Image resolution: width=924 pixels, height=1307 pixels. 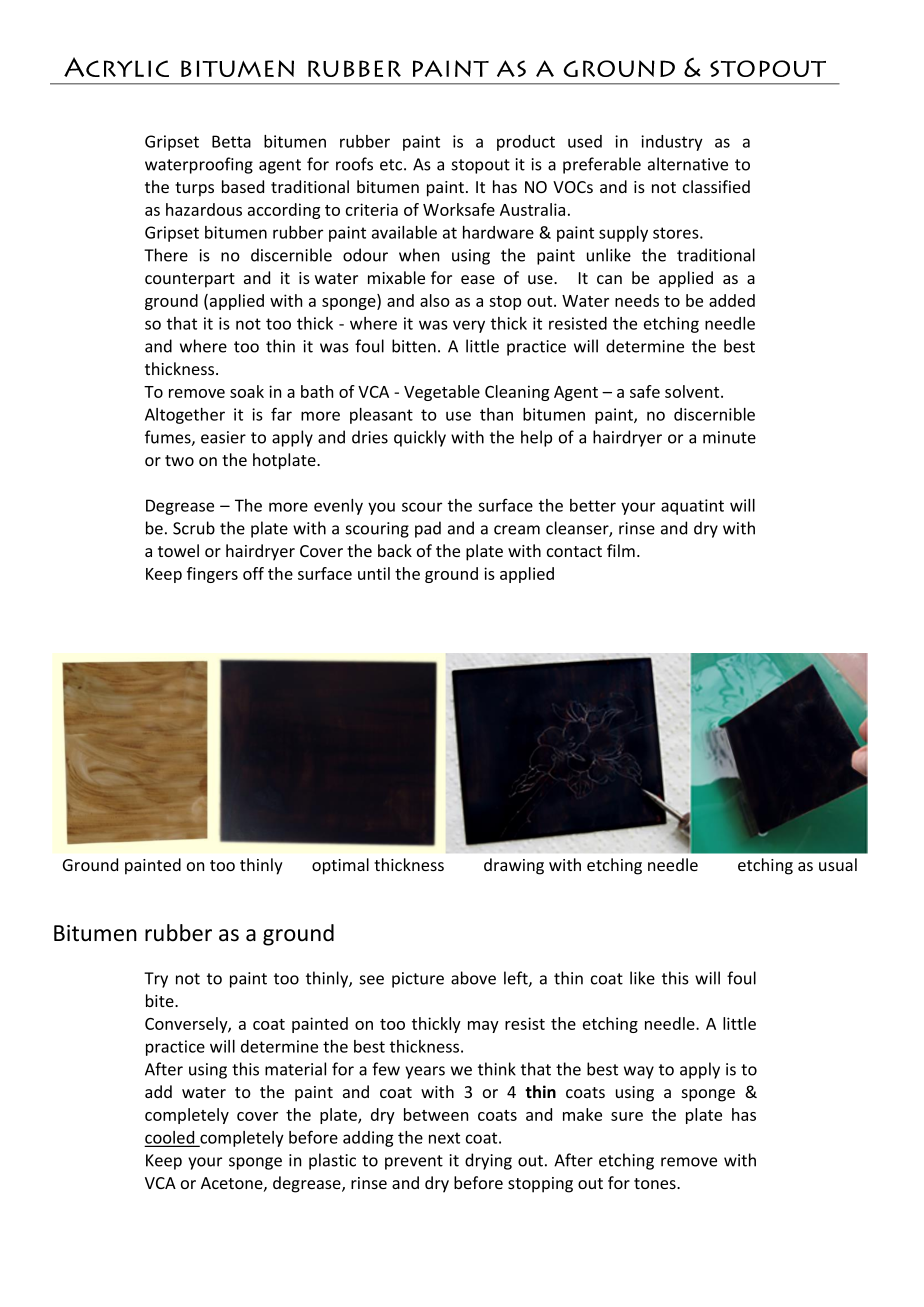 I want to click on classified, so click(x=716, y=186).
